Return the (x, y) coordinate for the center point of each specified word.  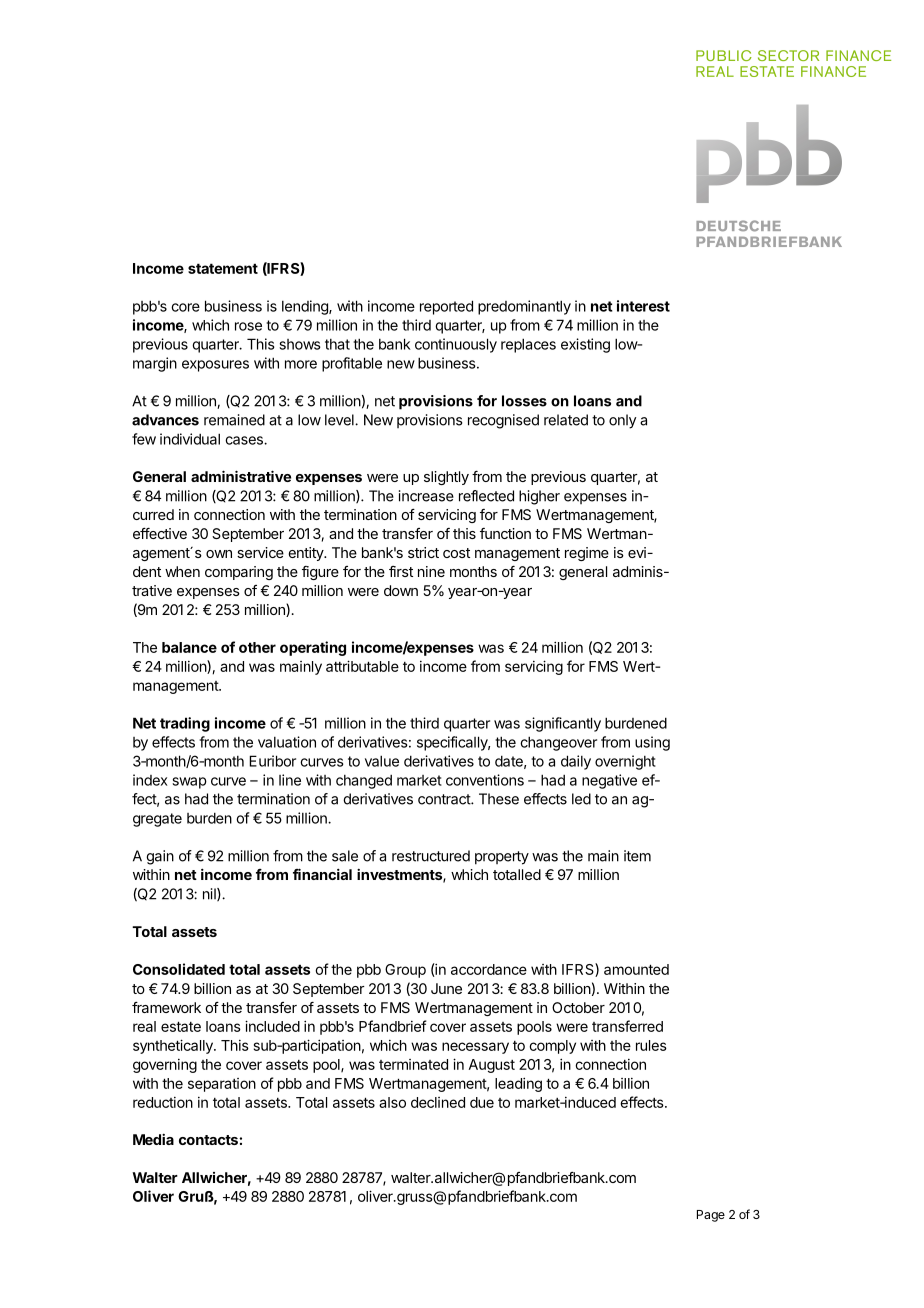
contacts (208, 1140)
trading (185, 724)
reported (446, 307)
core (185, 307)
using (652, 743)
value (382, 761)
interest (643, 306)
